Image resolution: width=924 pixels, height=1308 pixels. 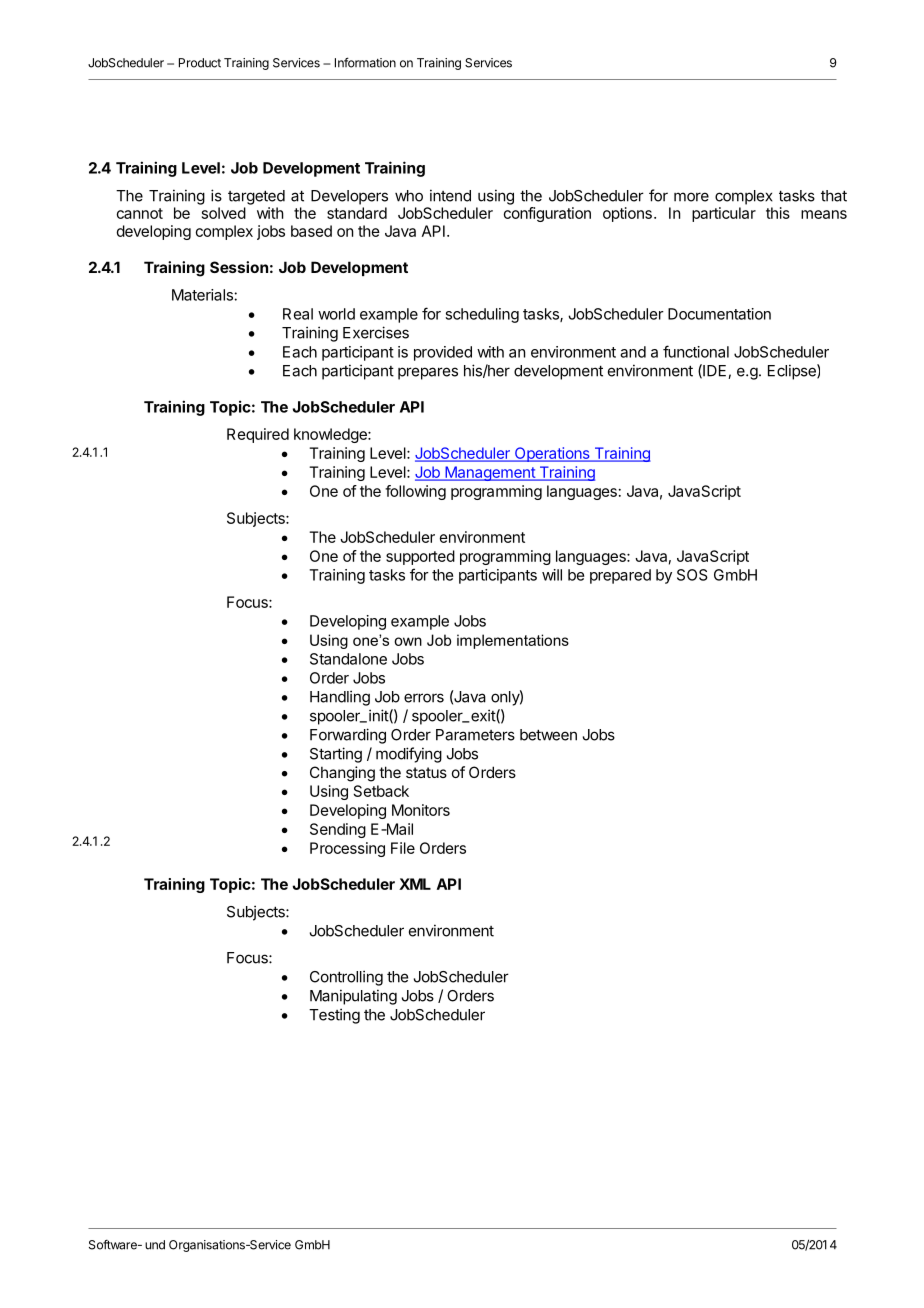 I want to click on Manipulating, so click(x=353, y=997).
